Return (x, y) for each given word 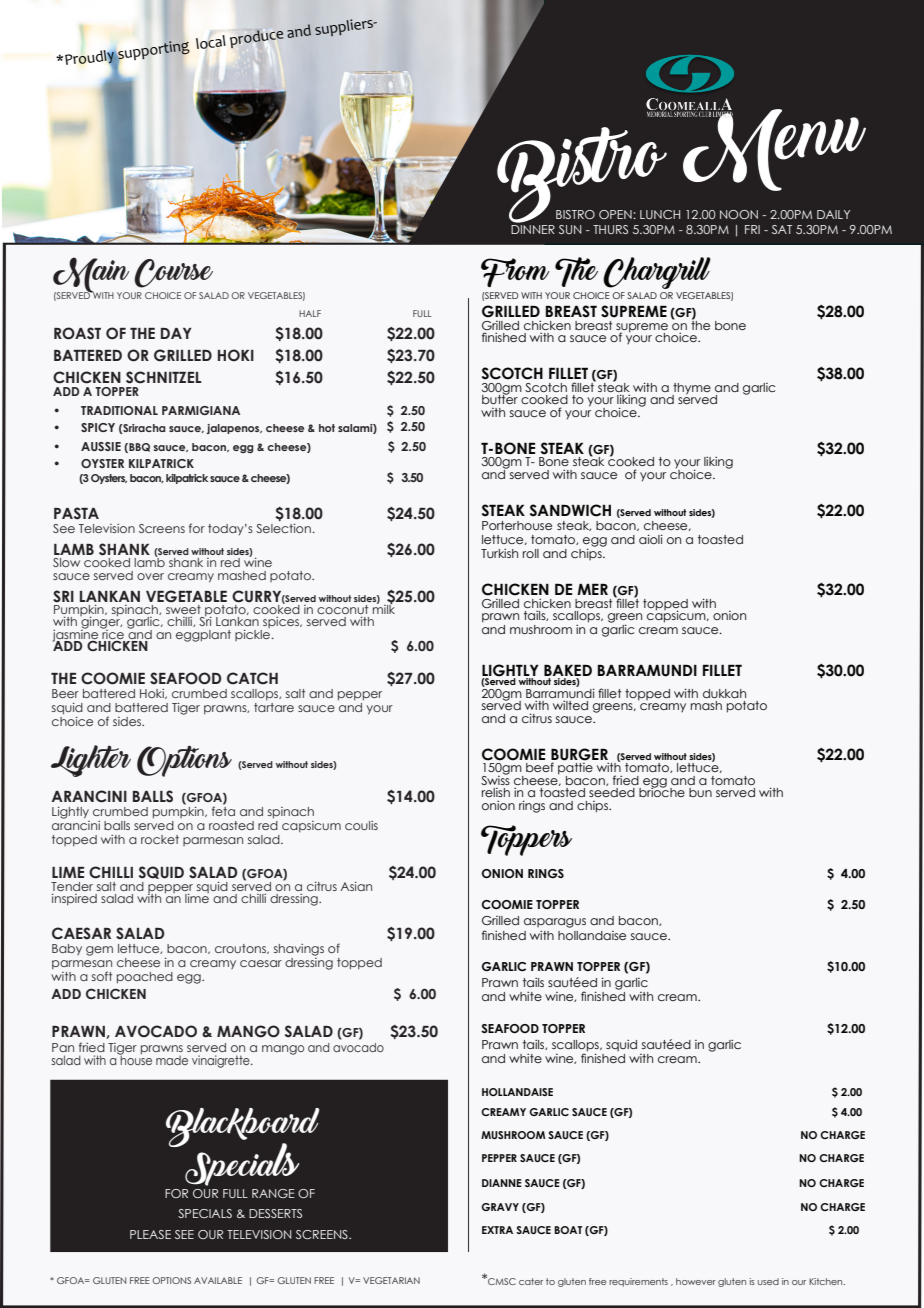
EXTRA (497, 1230)
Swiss (495, 779)
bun (700, 792)
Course (173, 273)
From (515, 272)
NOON (739, 214)
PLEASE (150, 1234)
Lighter (91, 761)
